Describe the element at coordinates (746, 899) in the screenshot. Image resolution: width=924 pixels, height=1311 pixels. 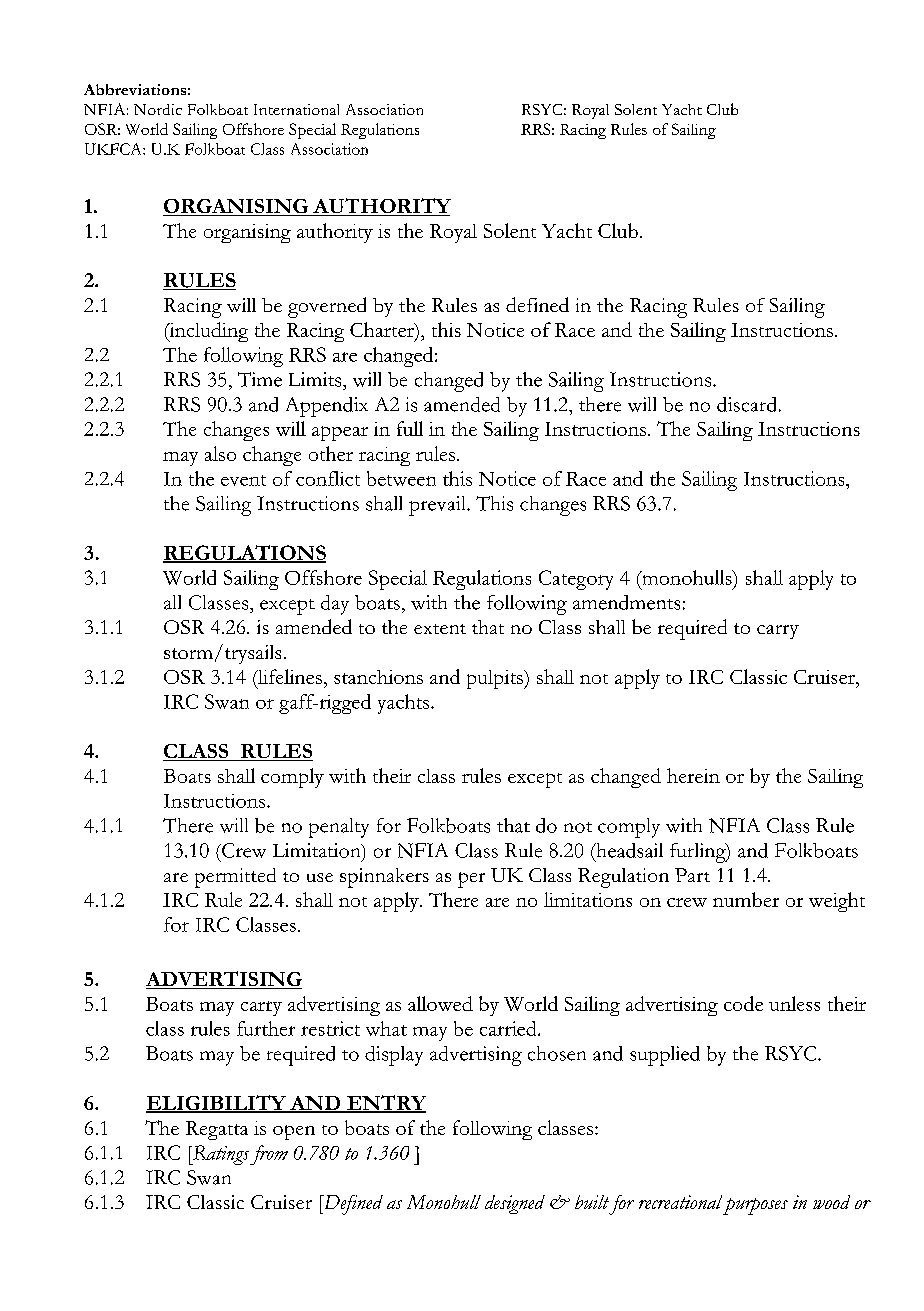
I see `number` at that location.
